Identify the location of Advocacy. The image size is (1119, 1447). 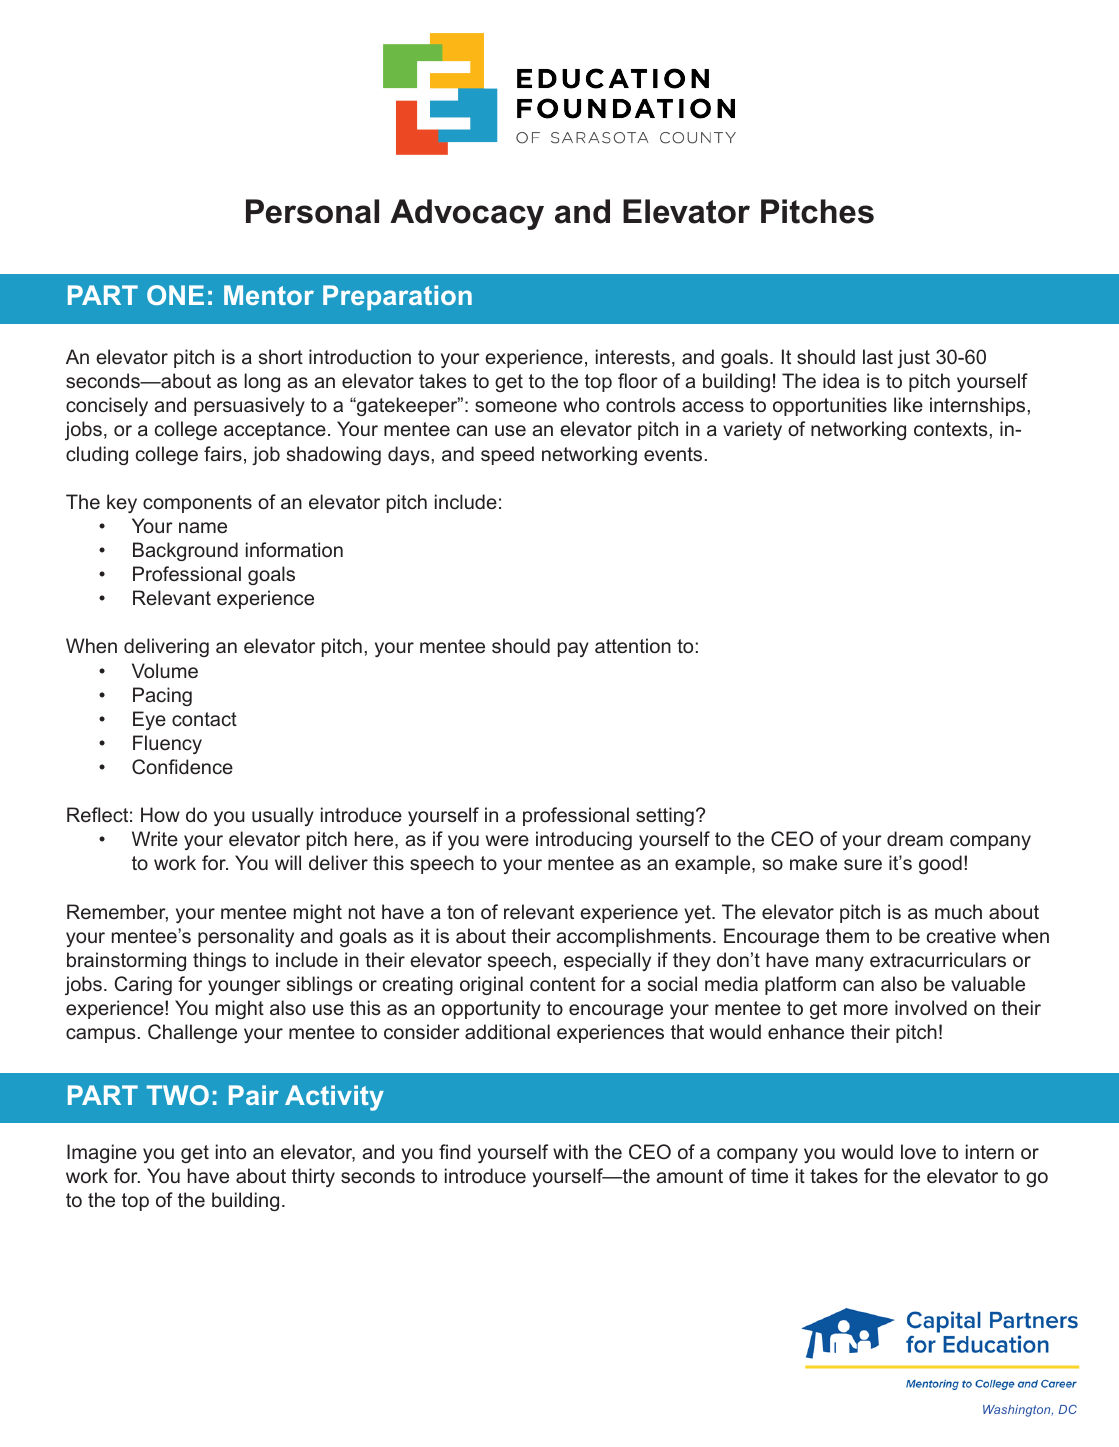
(467, 214).
